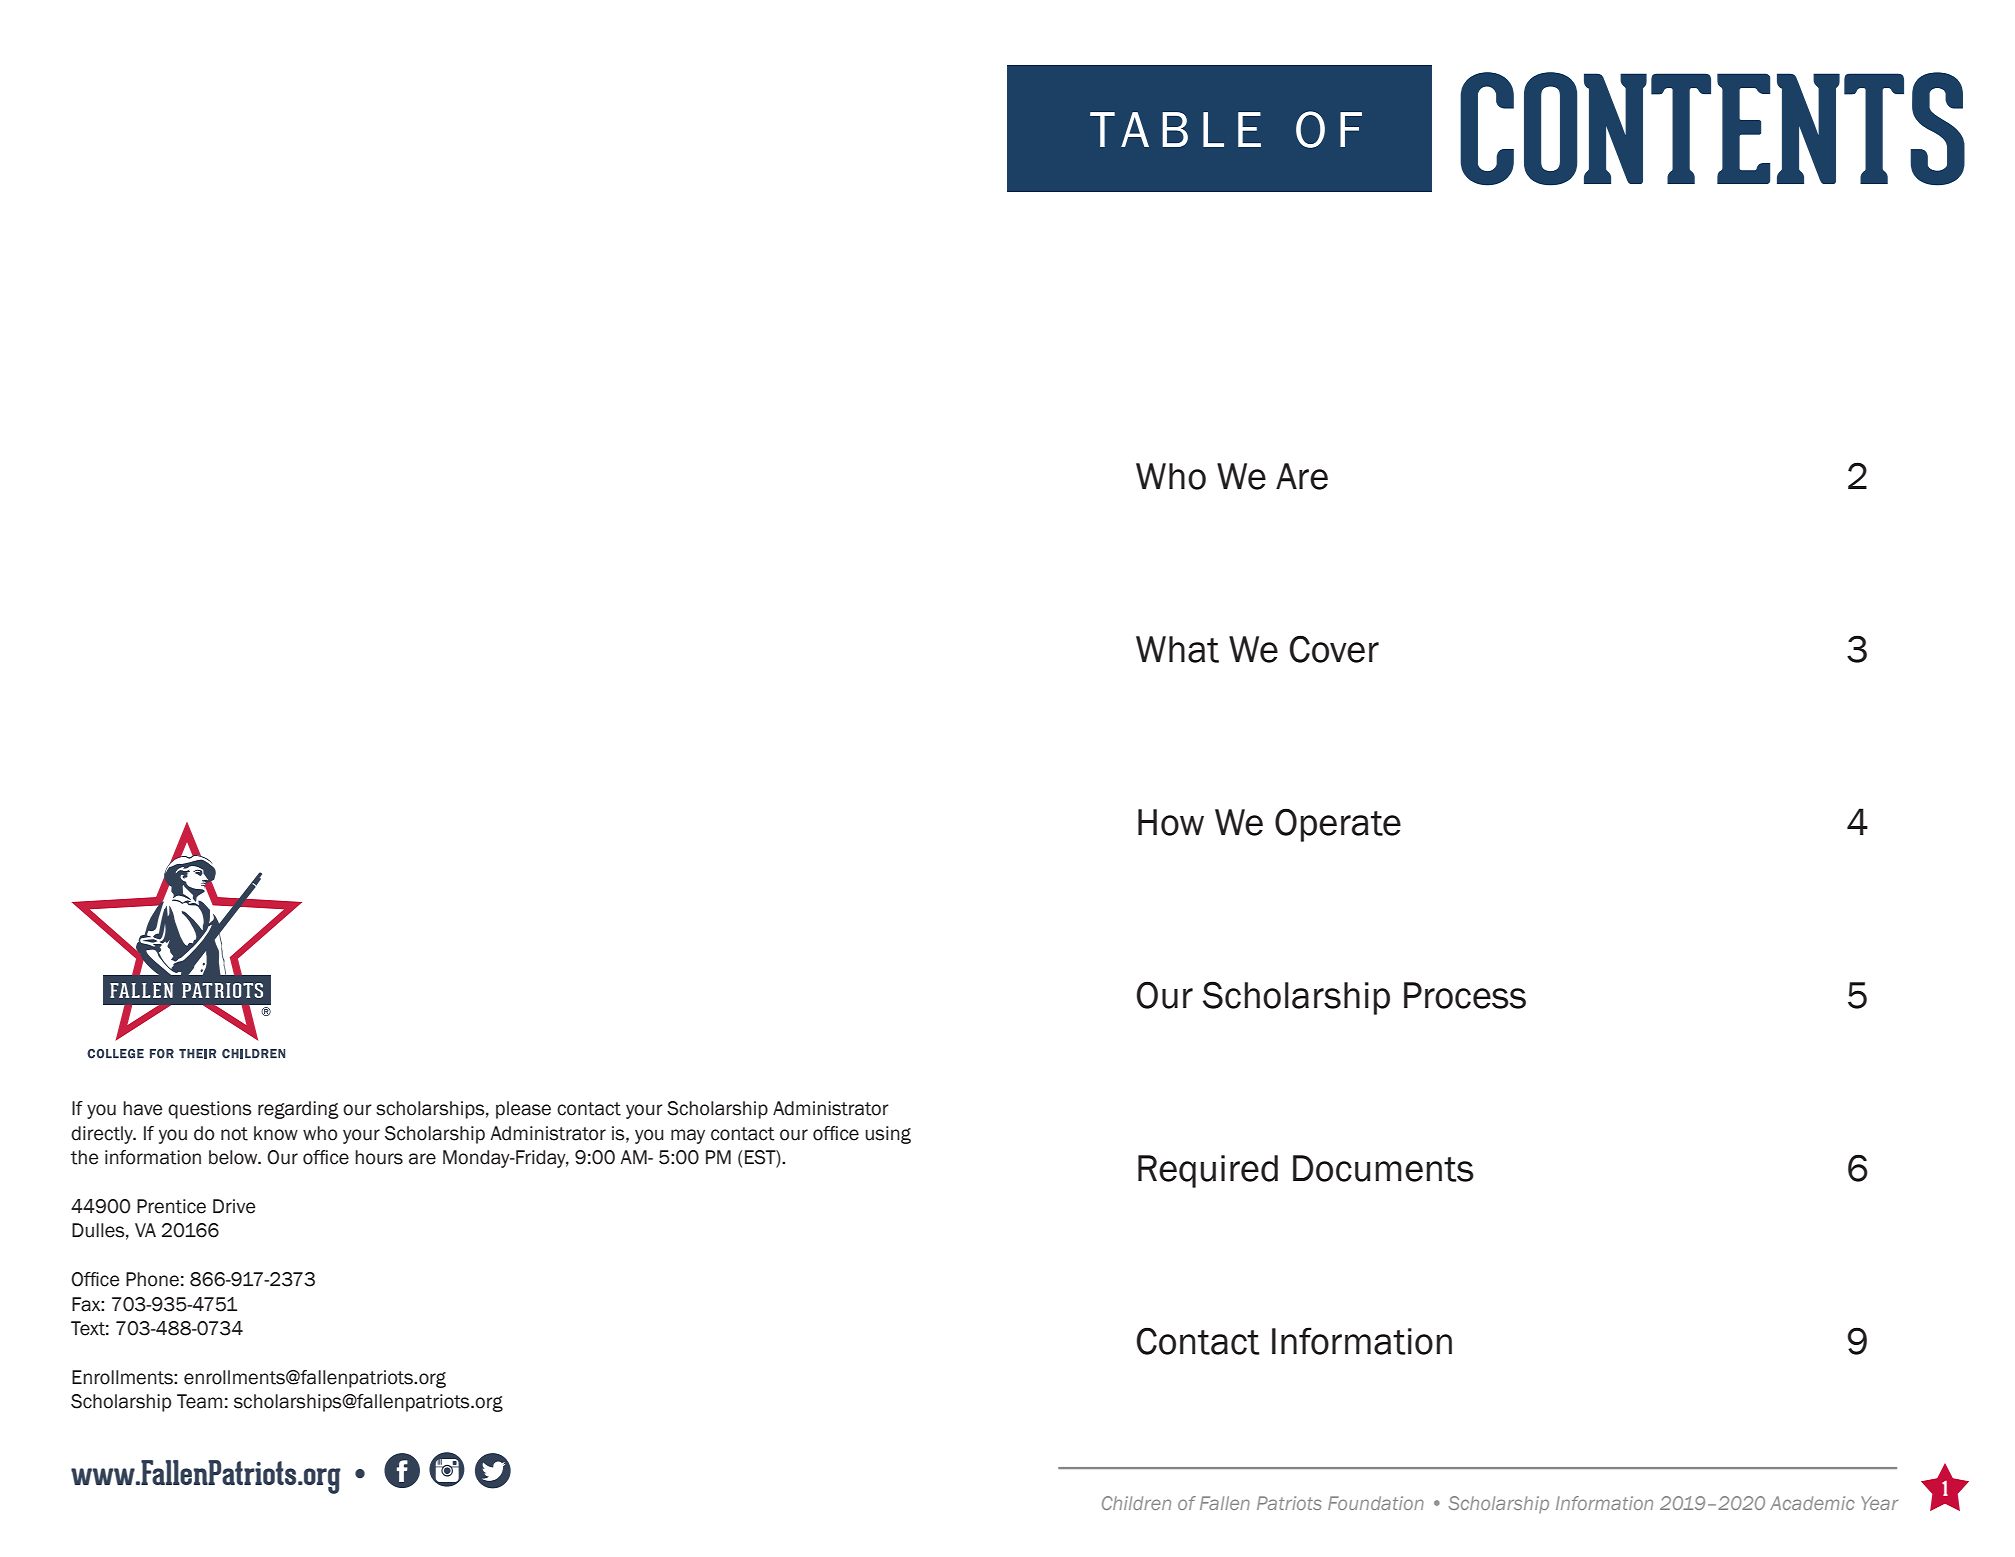 This screenshot has height=1557, width=2015. What do you see at coordinates (298, 1110) in the screenshot?
I see `regarding` at bounding box center [298, 1110].
